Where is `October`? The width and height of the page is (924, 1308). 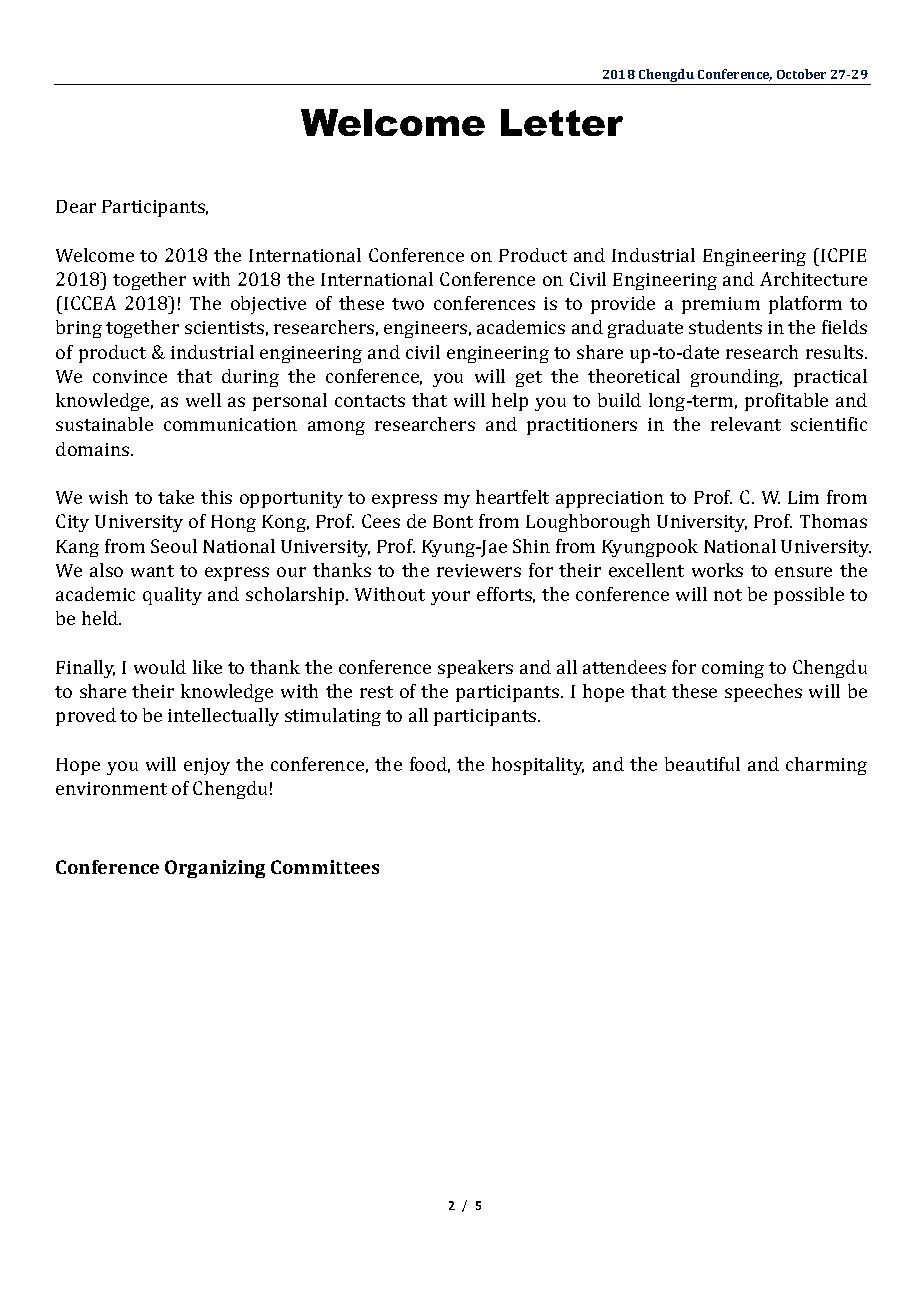 October is located at coordinates (801, 74).
